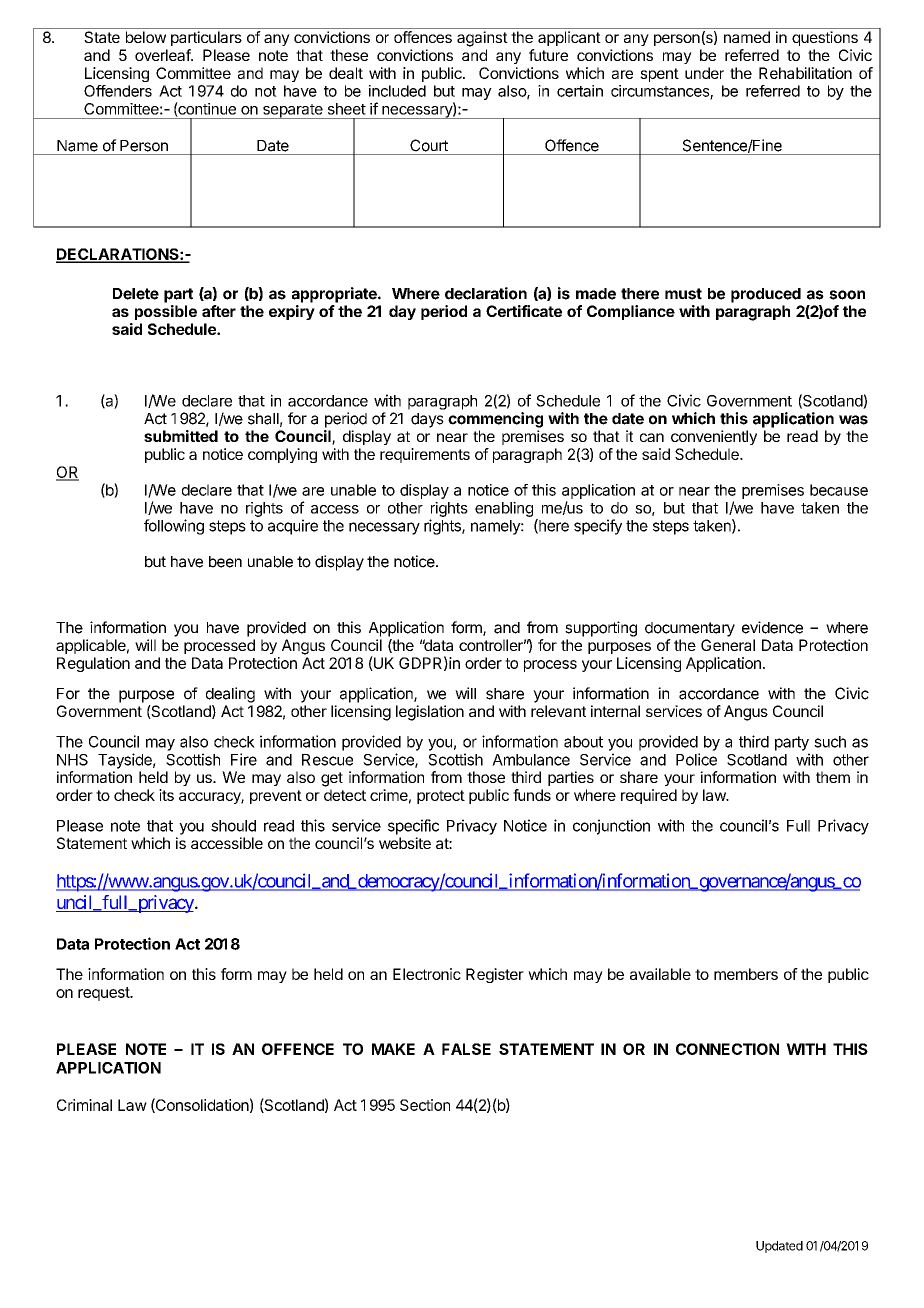 Image resolution: width=924 pixels, height=1308 pixels. I want to click on included, so click(397, 91).
